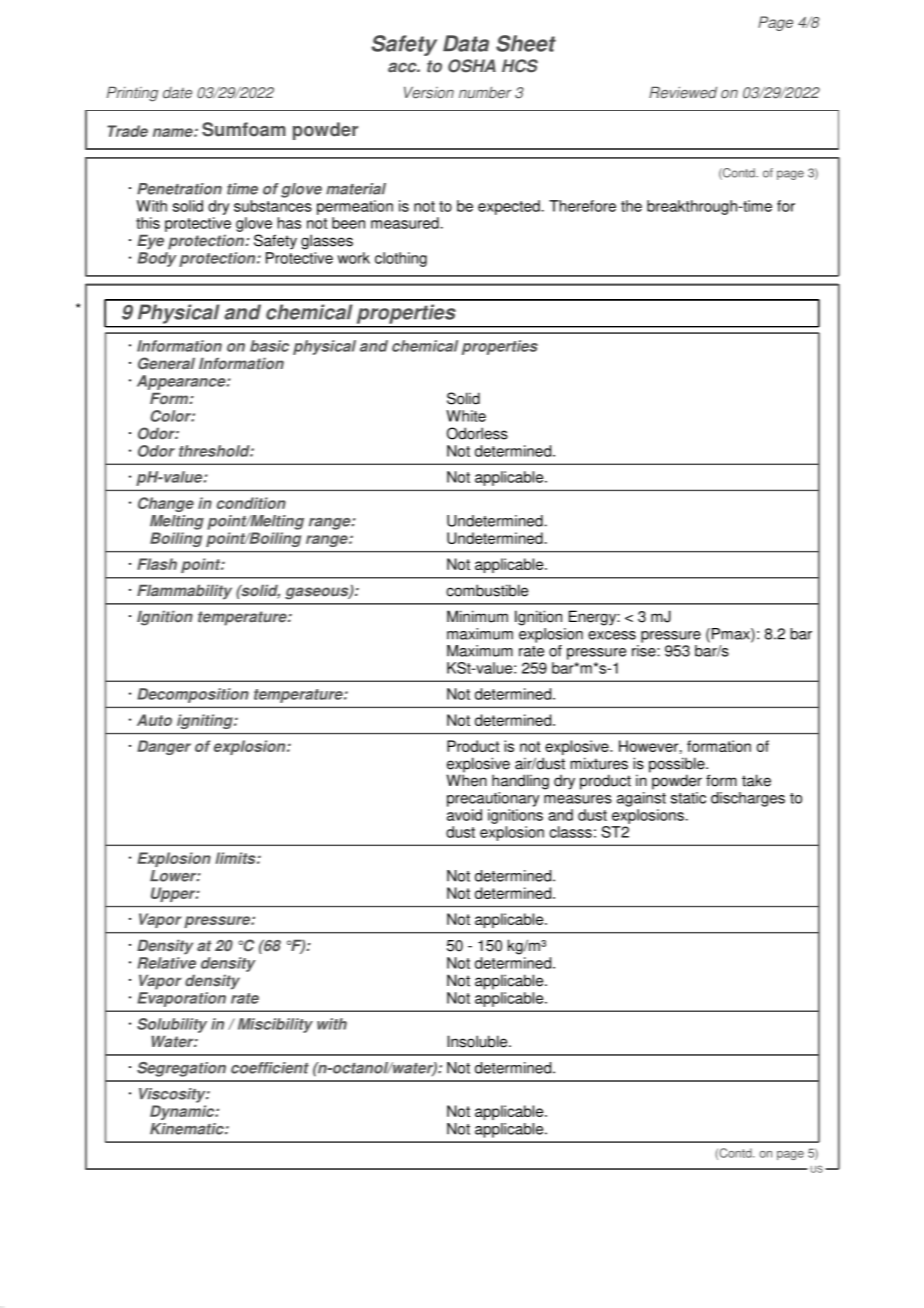  I want to click on Energy, so click(593, 618).
